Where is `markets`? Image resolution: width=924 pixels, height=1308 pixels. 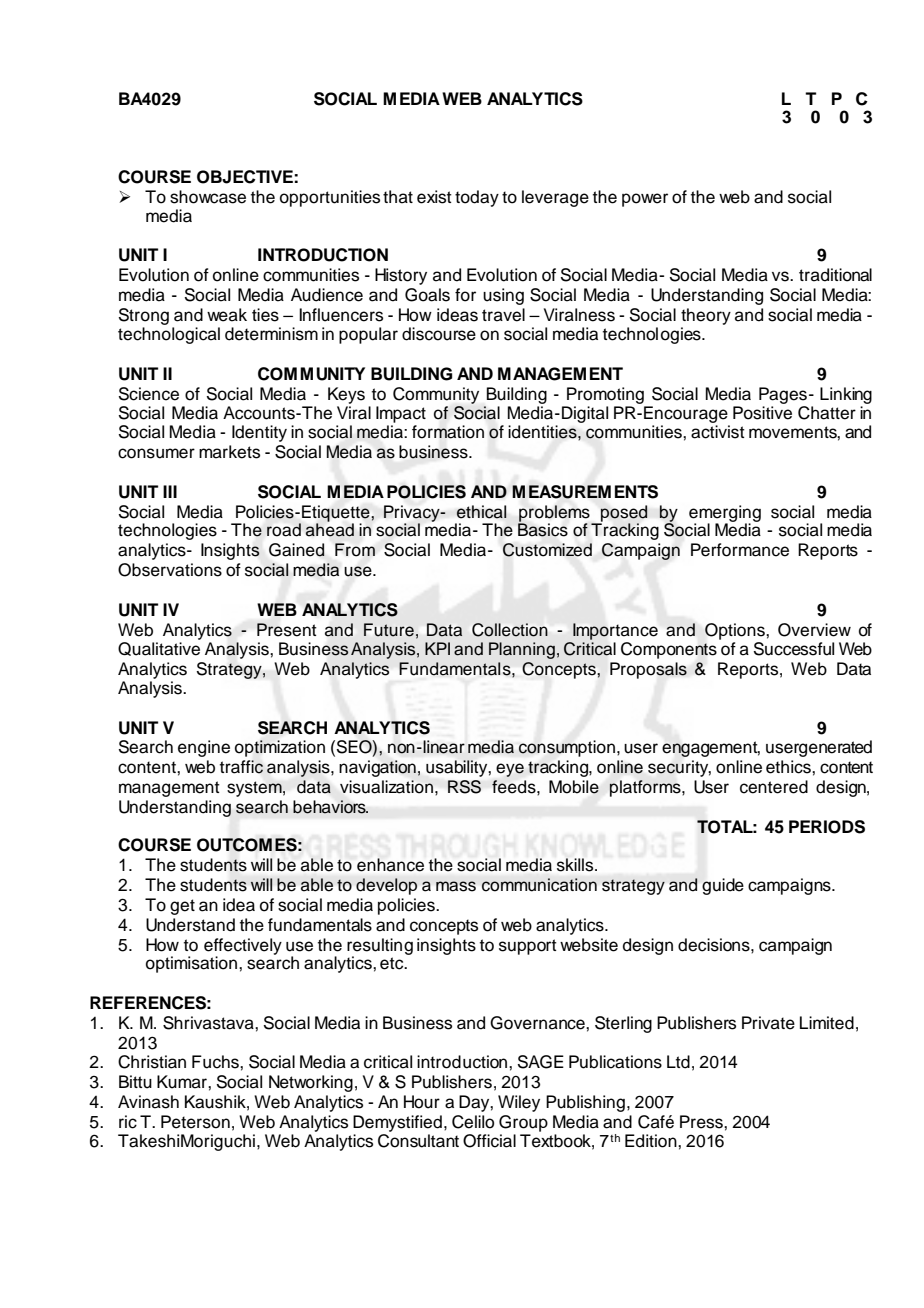
markets is located at coordinates (229, 452).
